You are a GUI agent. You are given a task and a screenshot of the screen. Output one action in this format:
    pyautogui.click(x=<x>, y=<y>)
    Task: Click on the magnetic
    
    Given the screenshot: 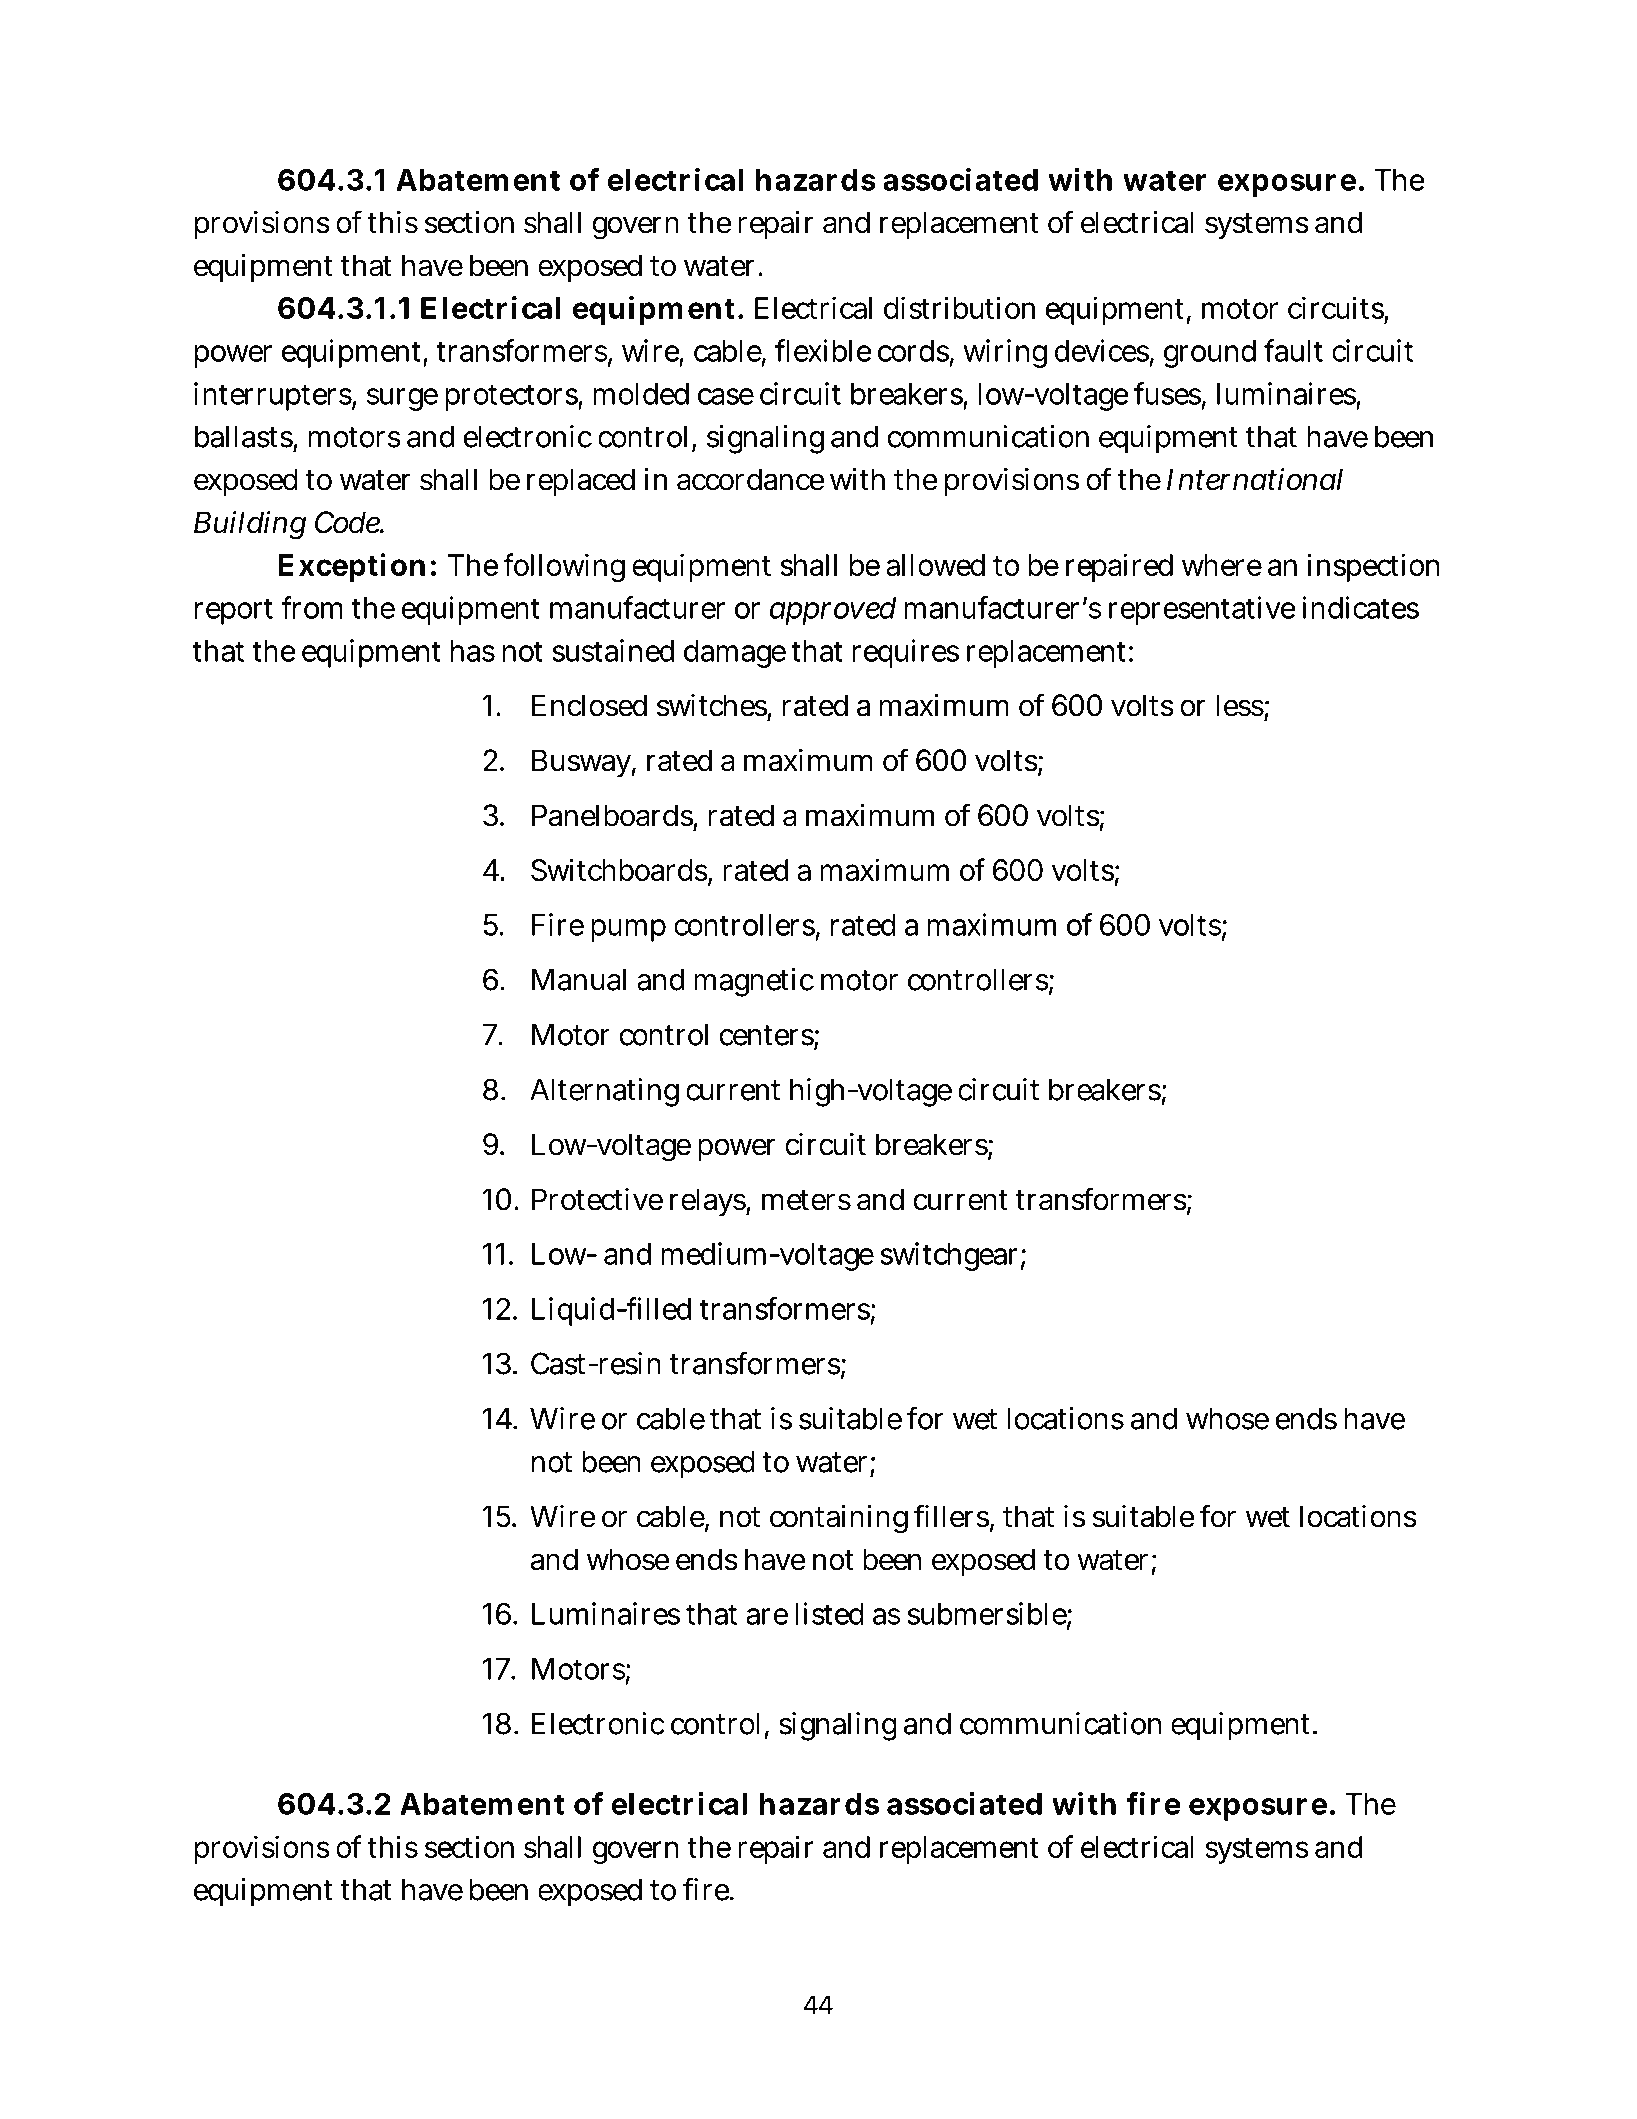 What is the action you would take?
    pyautogui.click(x=754, y=982)
